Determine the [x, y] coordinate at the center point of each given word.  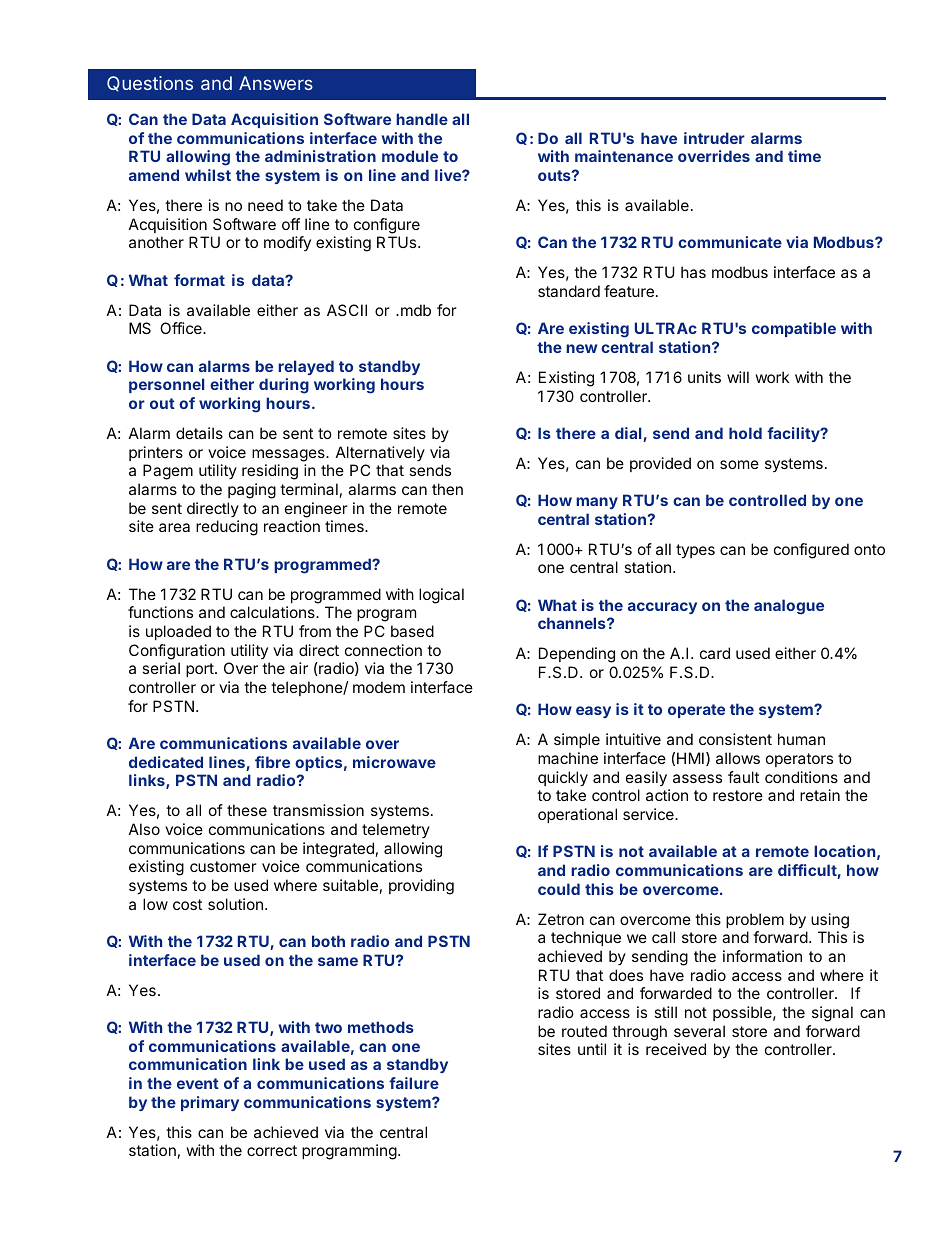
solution [235, 904]
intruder [714, 138]
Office [182, 328]
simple [577, 740]
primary [210, 1103]
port [201, 670]
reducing [227, 528]
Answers [276, 83]
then [447, 489]
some [739, 464]
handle [422, 119]
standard [569, 291]
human [801, 739]
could [559, 889]
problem [755, 920]
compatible [794, 329]
